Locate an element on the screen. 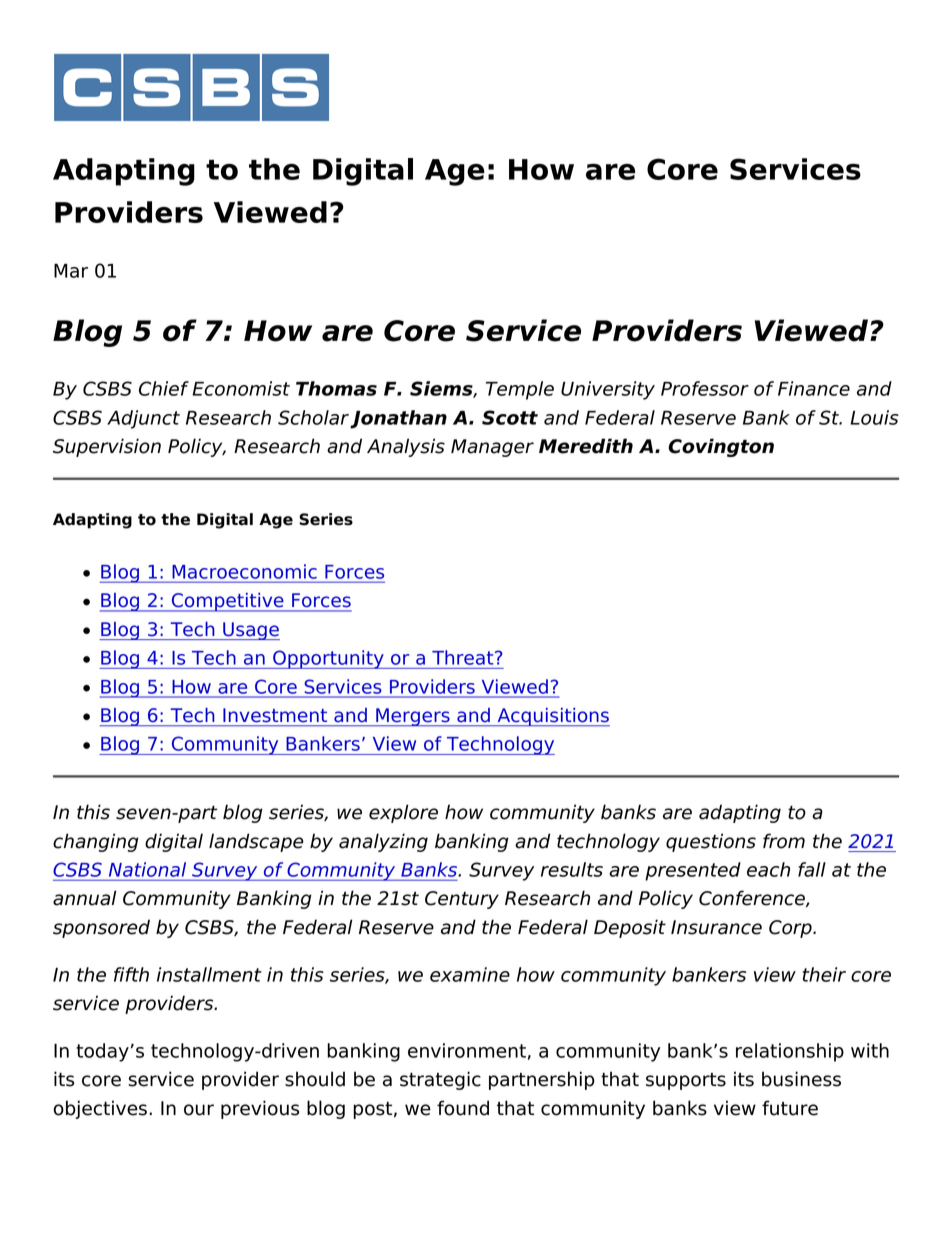 The width and height of the screenshot is (952, 1233). explore is located at coordinates (403, 813).
